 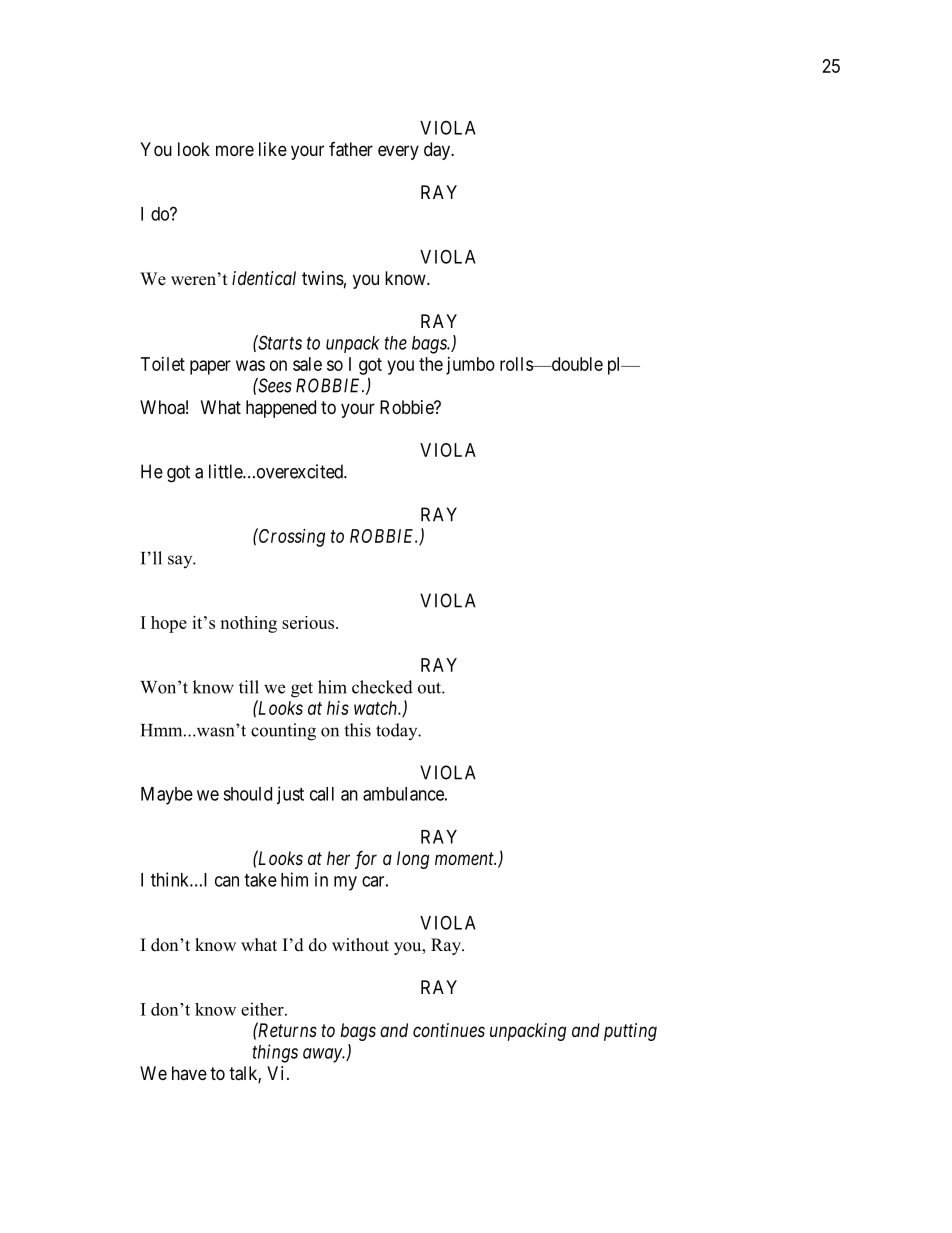 I want to click on nothing, so click(x=248, y=624).
